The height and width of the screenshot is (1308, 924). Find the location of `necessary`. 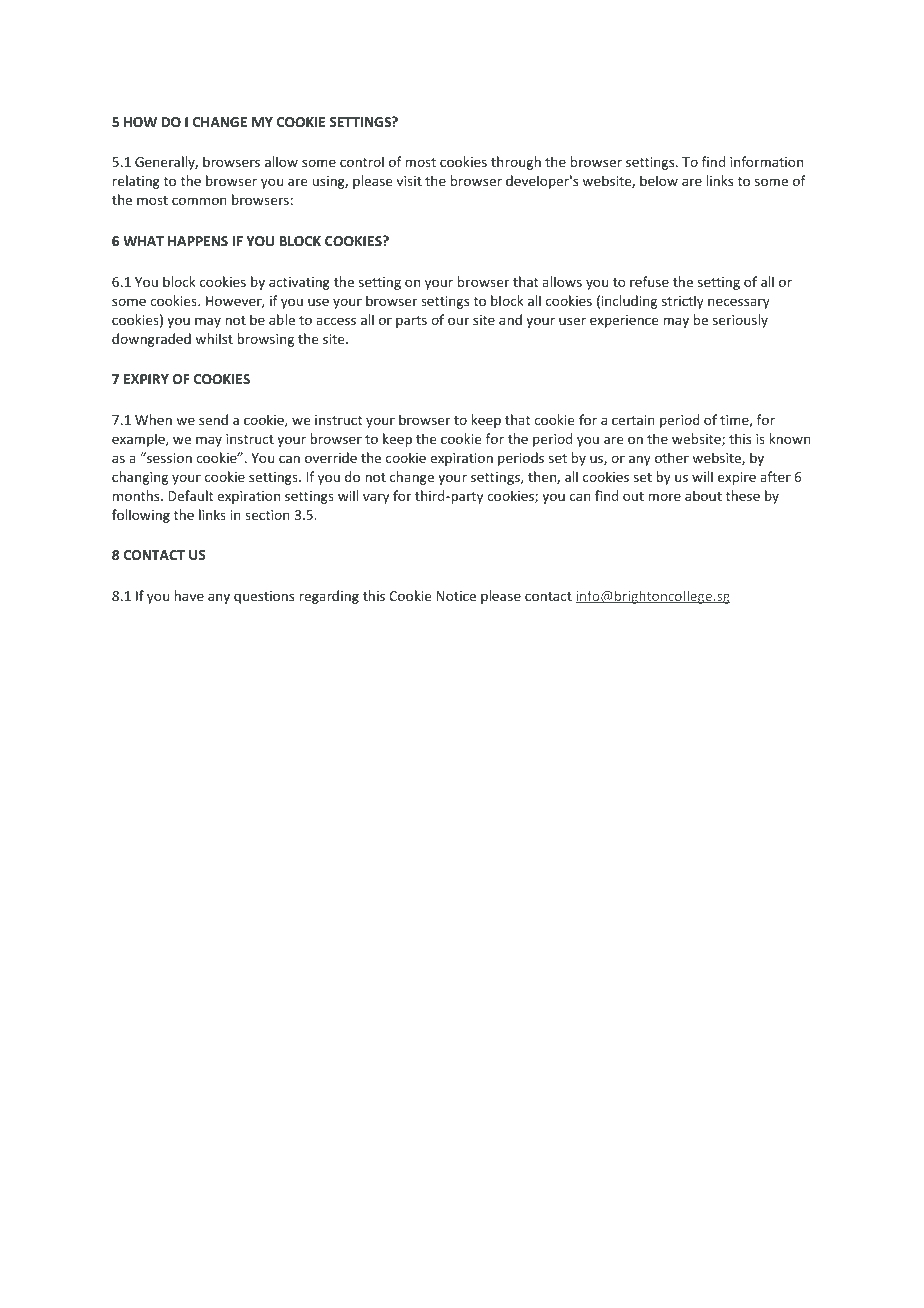

necessary is located at coordinates (739, 303).
